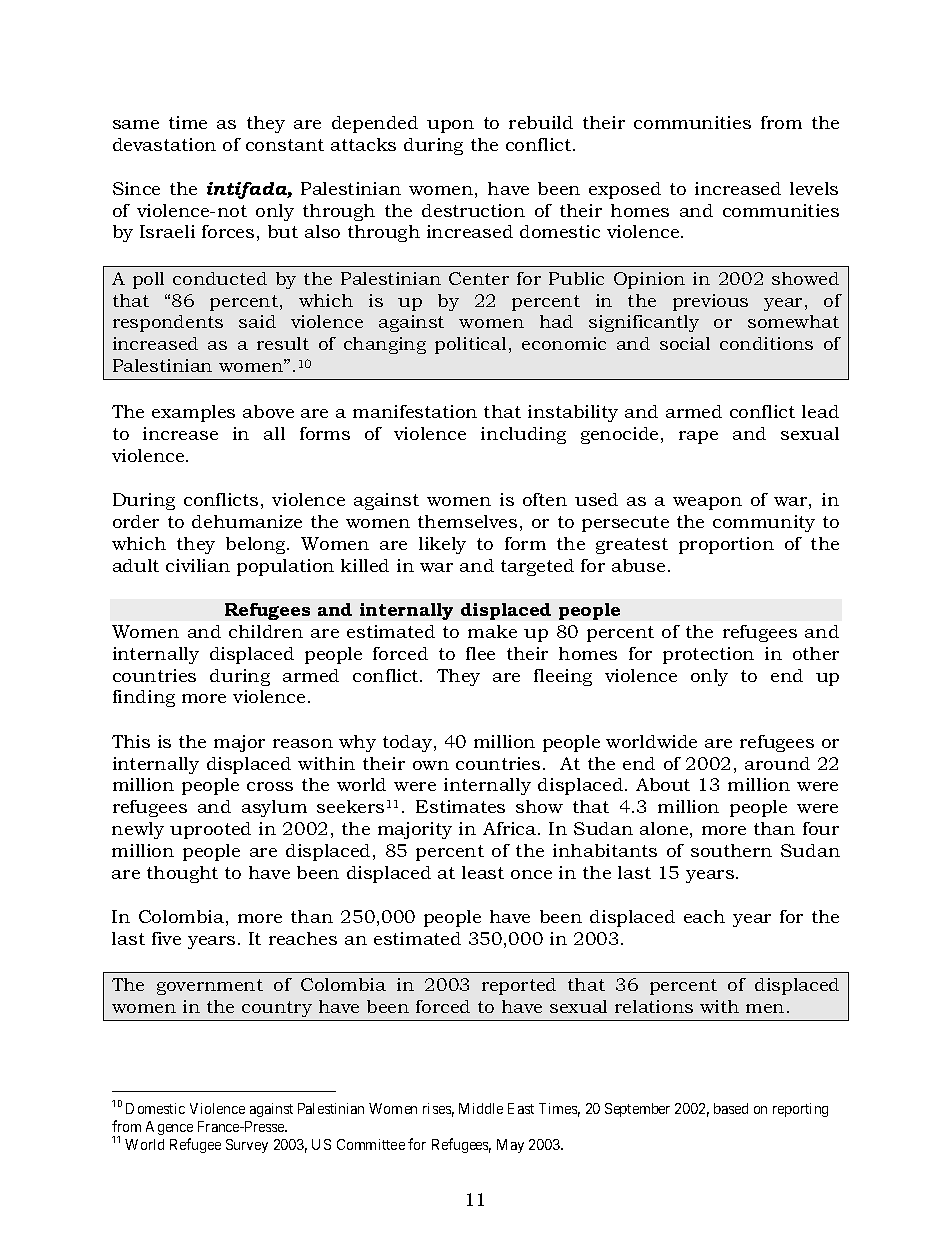 This image has width=952, height=1233. I want to click on said, so click(257, 321).
